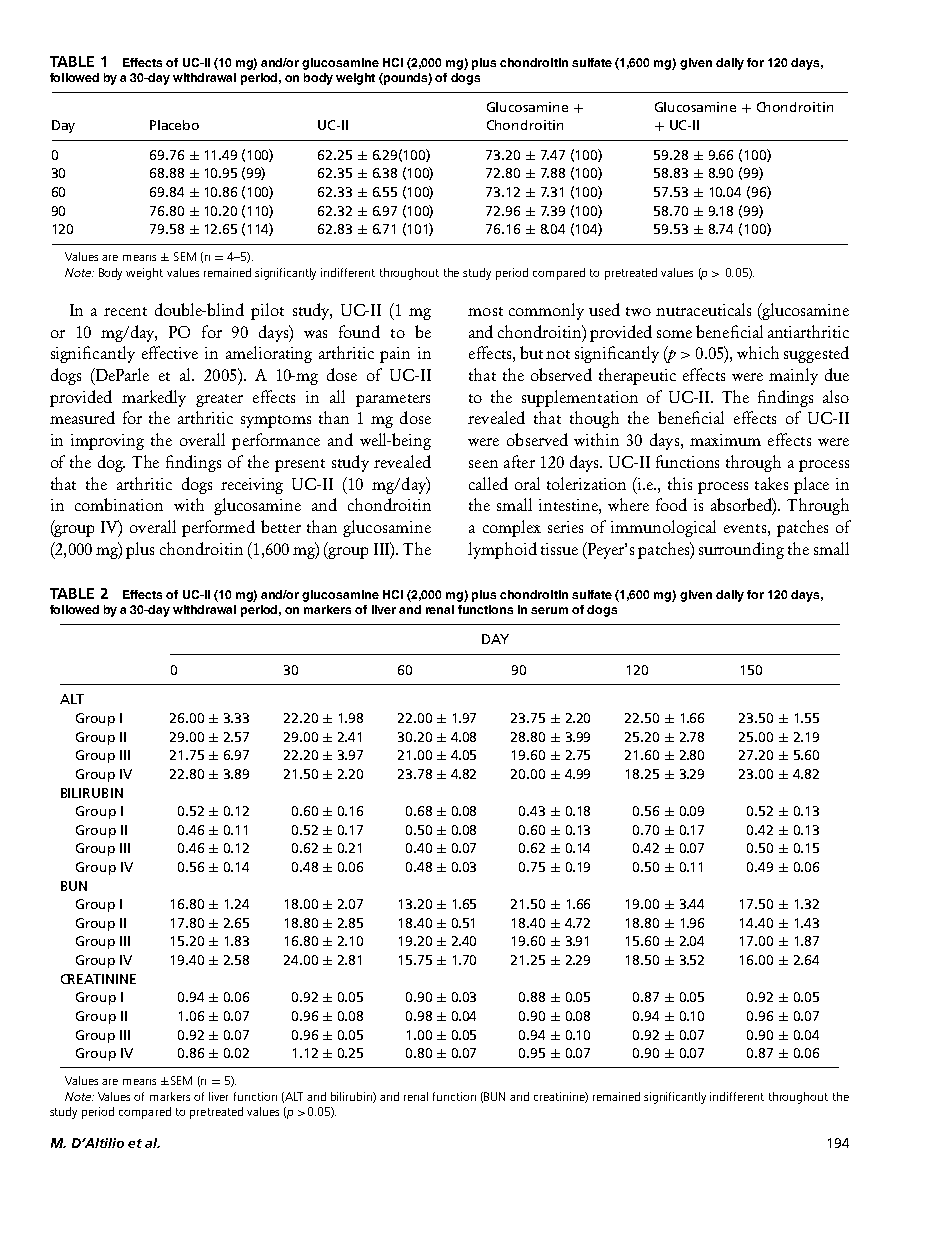  Describe the element at coordinates (218, 528) in the screenshot. I see `performed` at that location.
